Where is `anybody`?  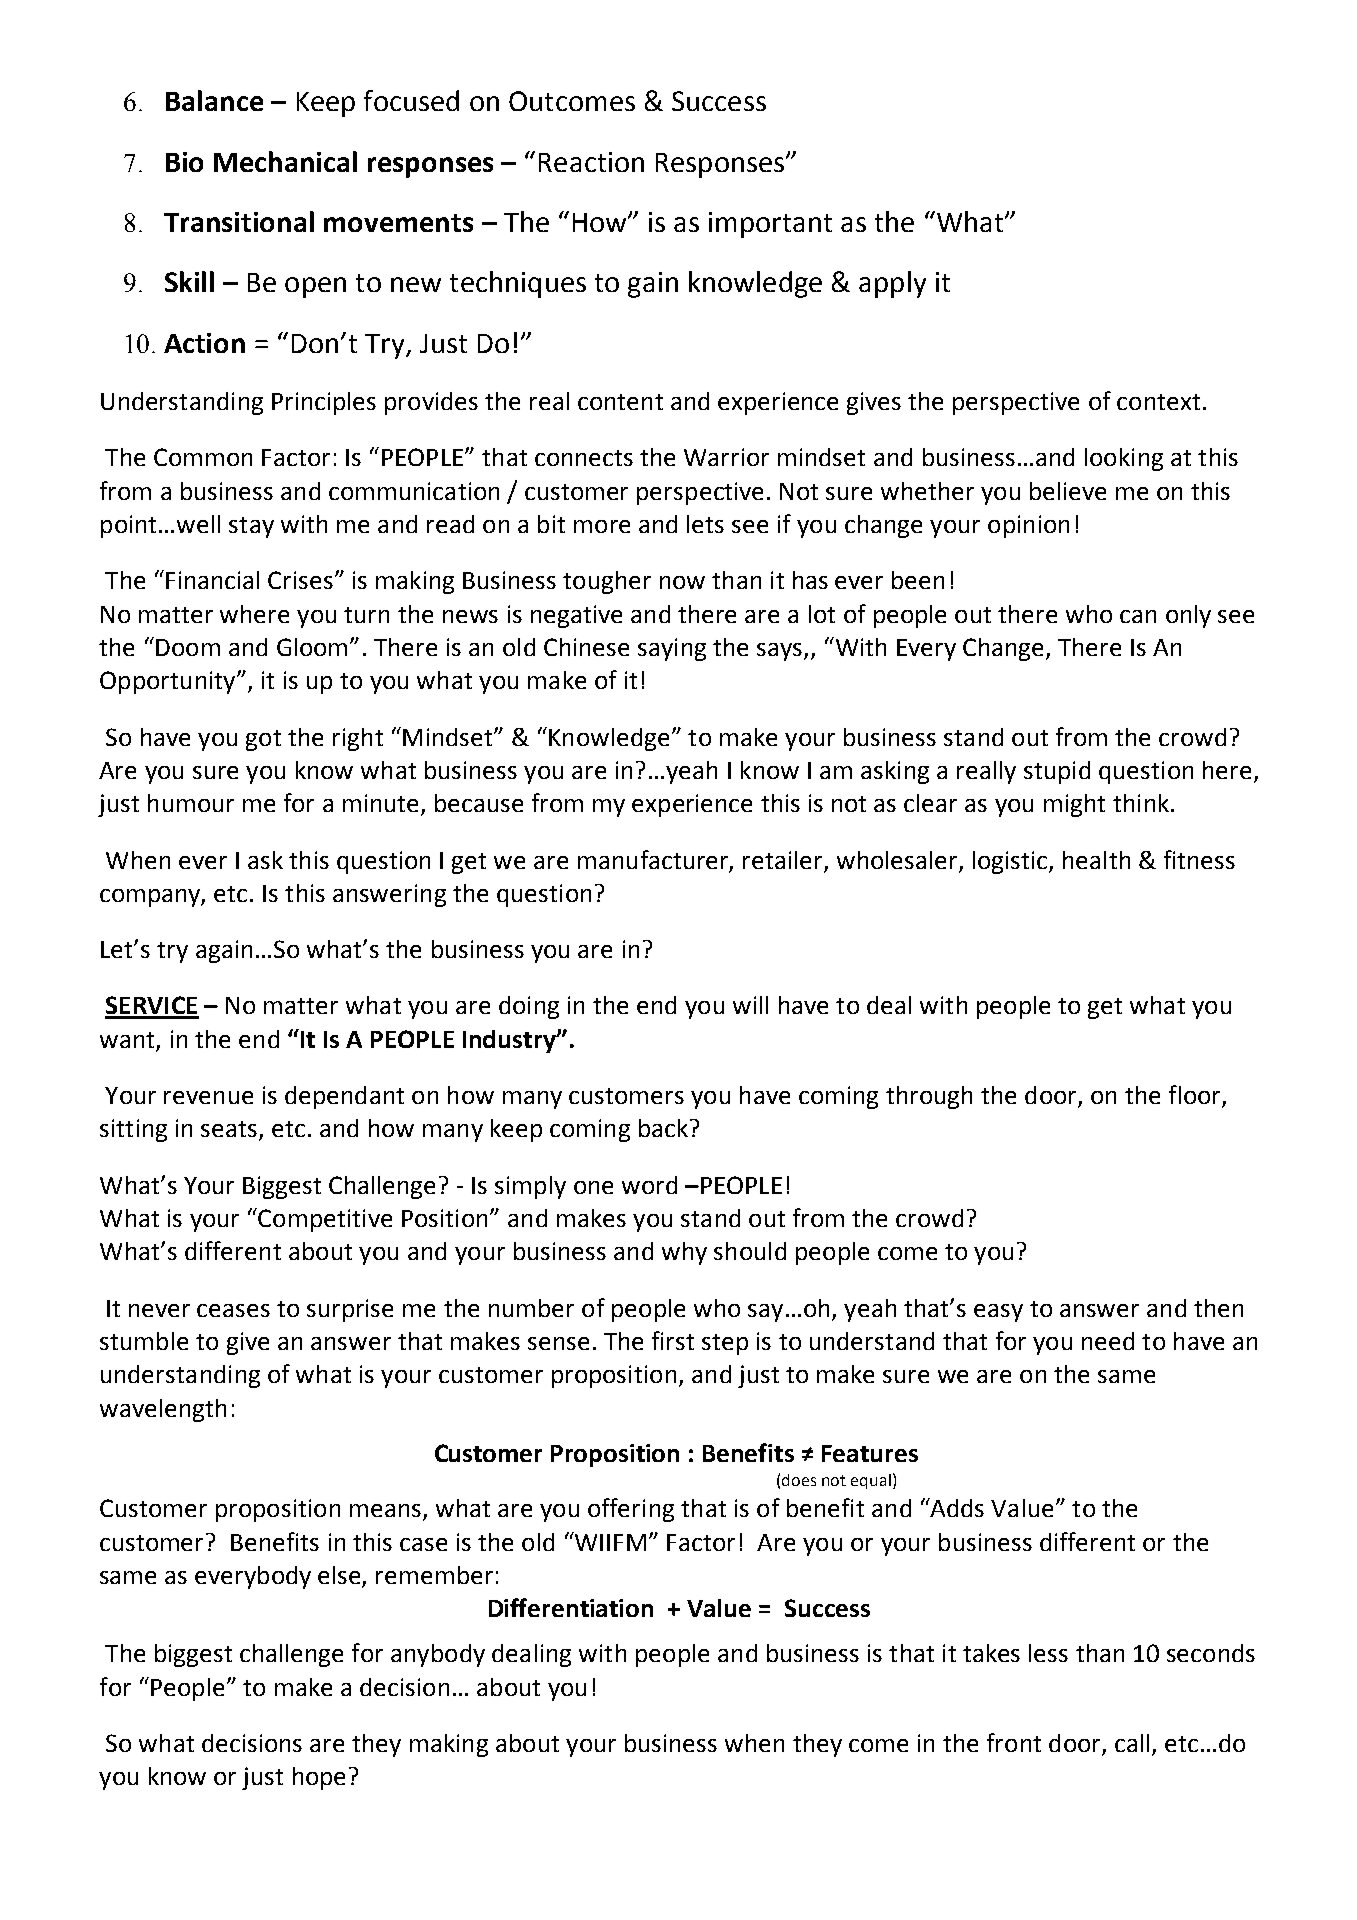 anybody is located at coordinates (438, 1655).
